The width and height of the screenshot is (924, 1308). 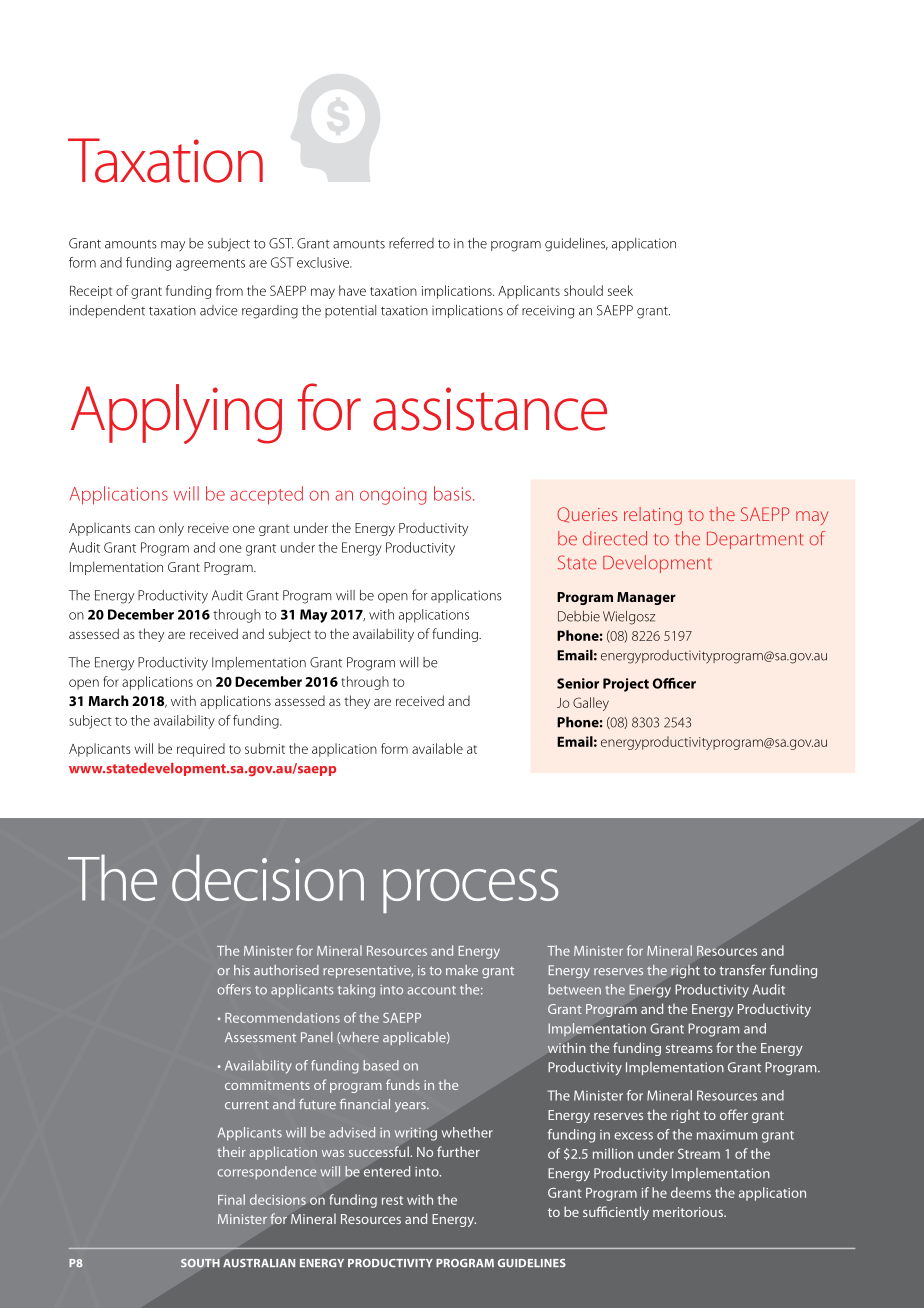 I want to click on make, so click(x=462, y=970).
